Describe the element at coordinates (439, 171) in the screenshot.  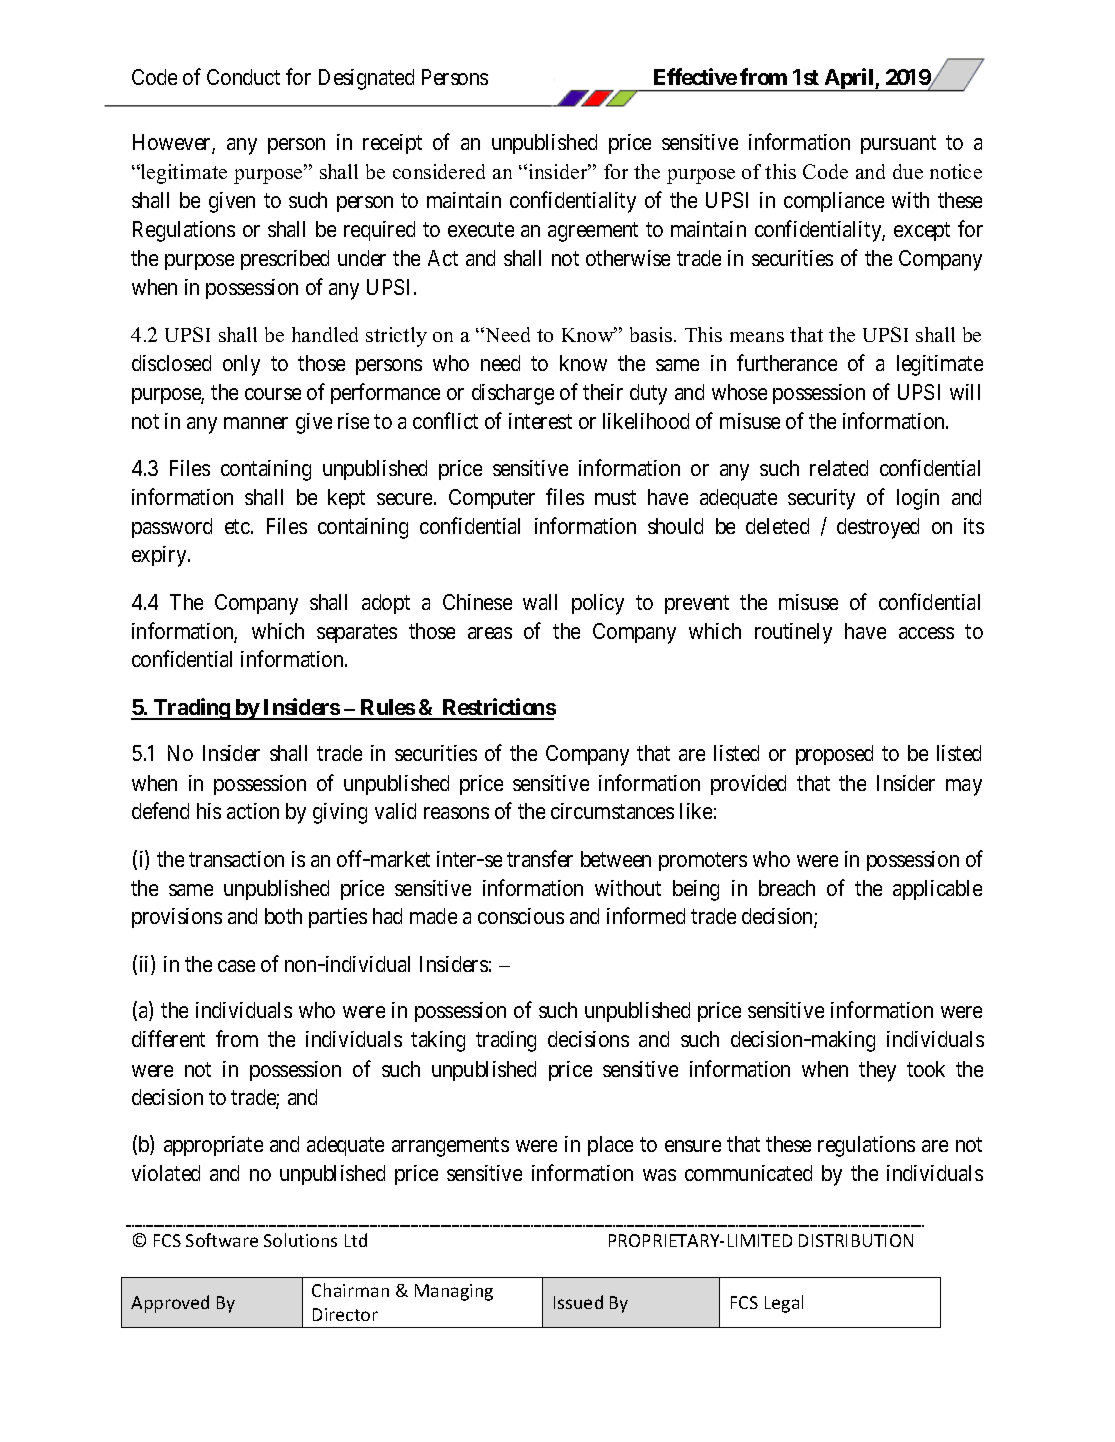
I see `considered` at that location.
